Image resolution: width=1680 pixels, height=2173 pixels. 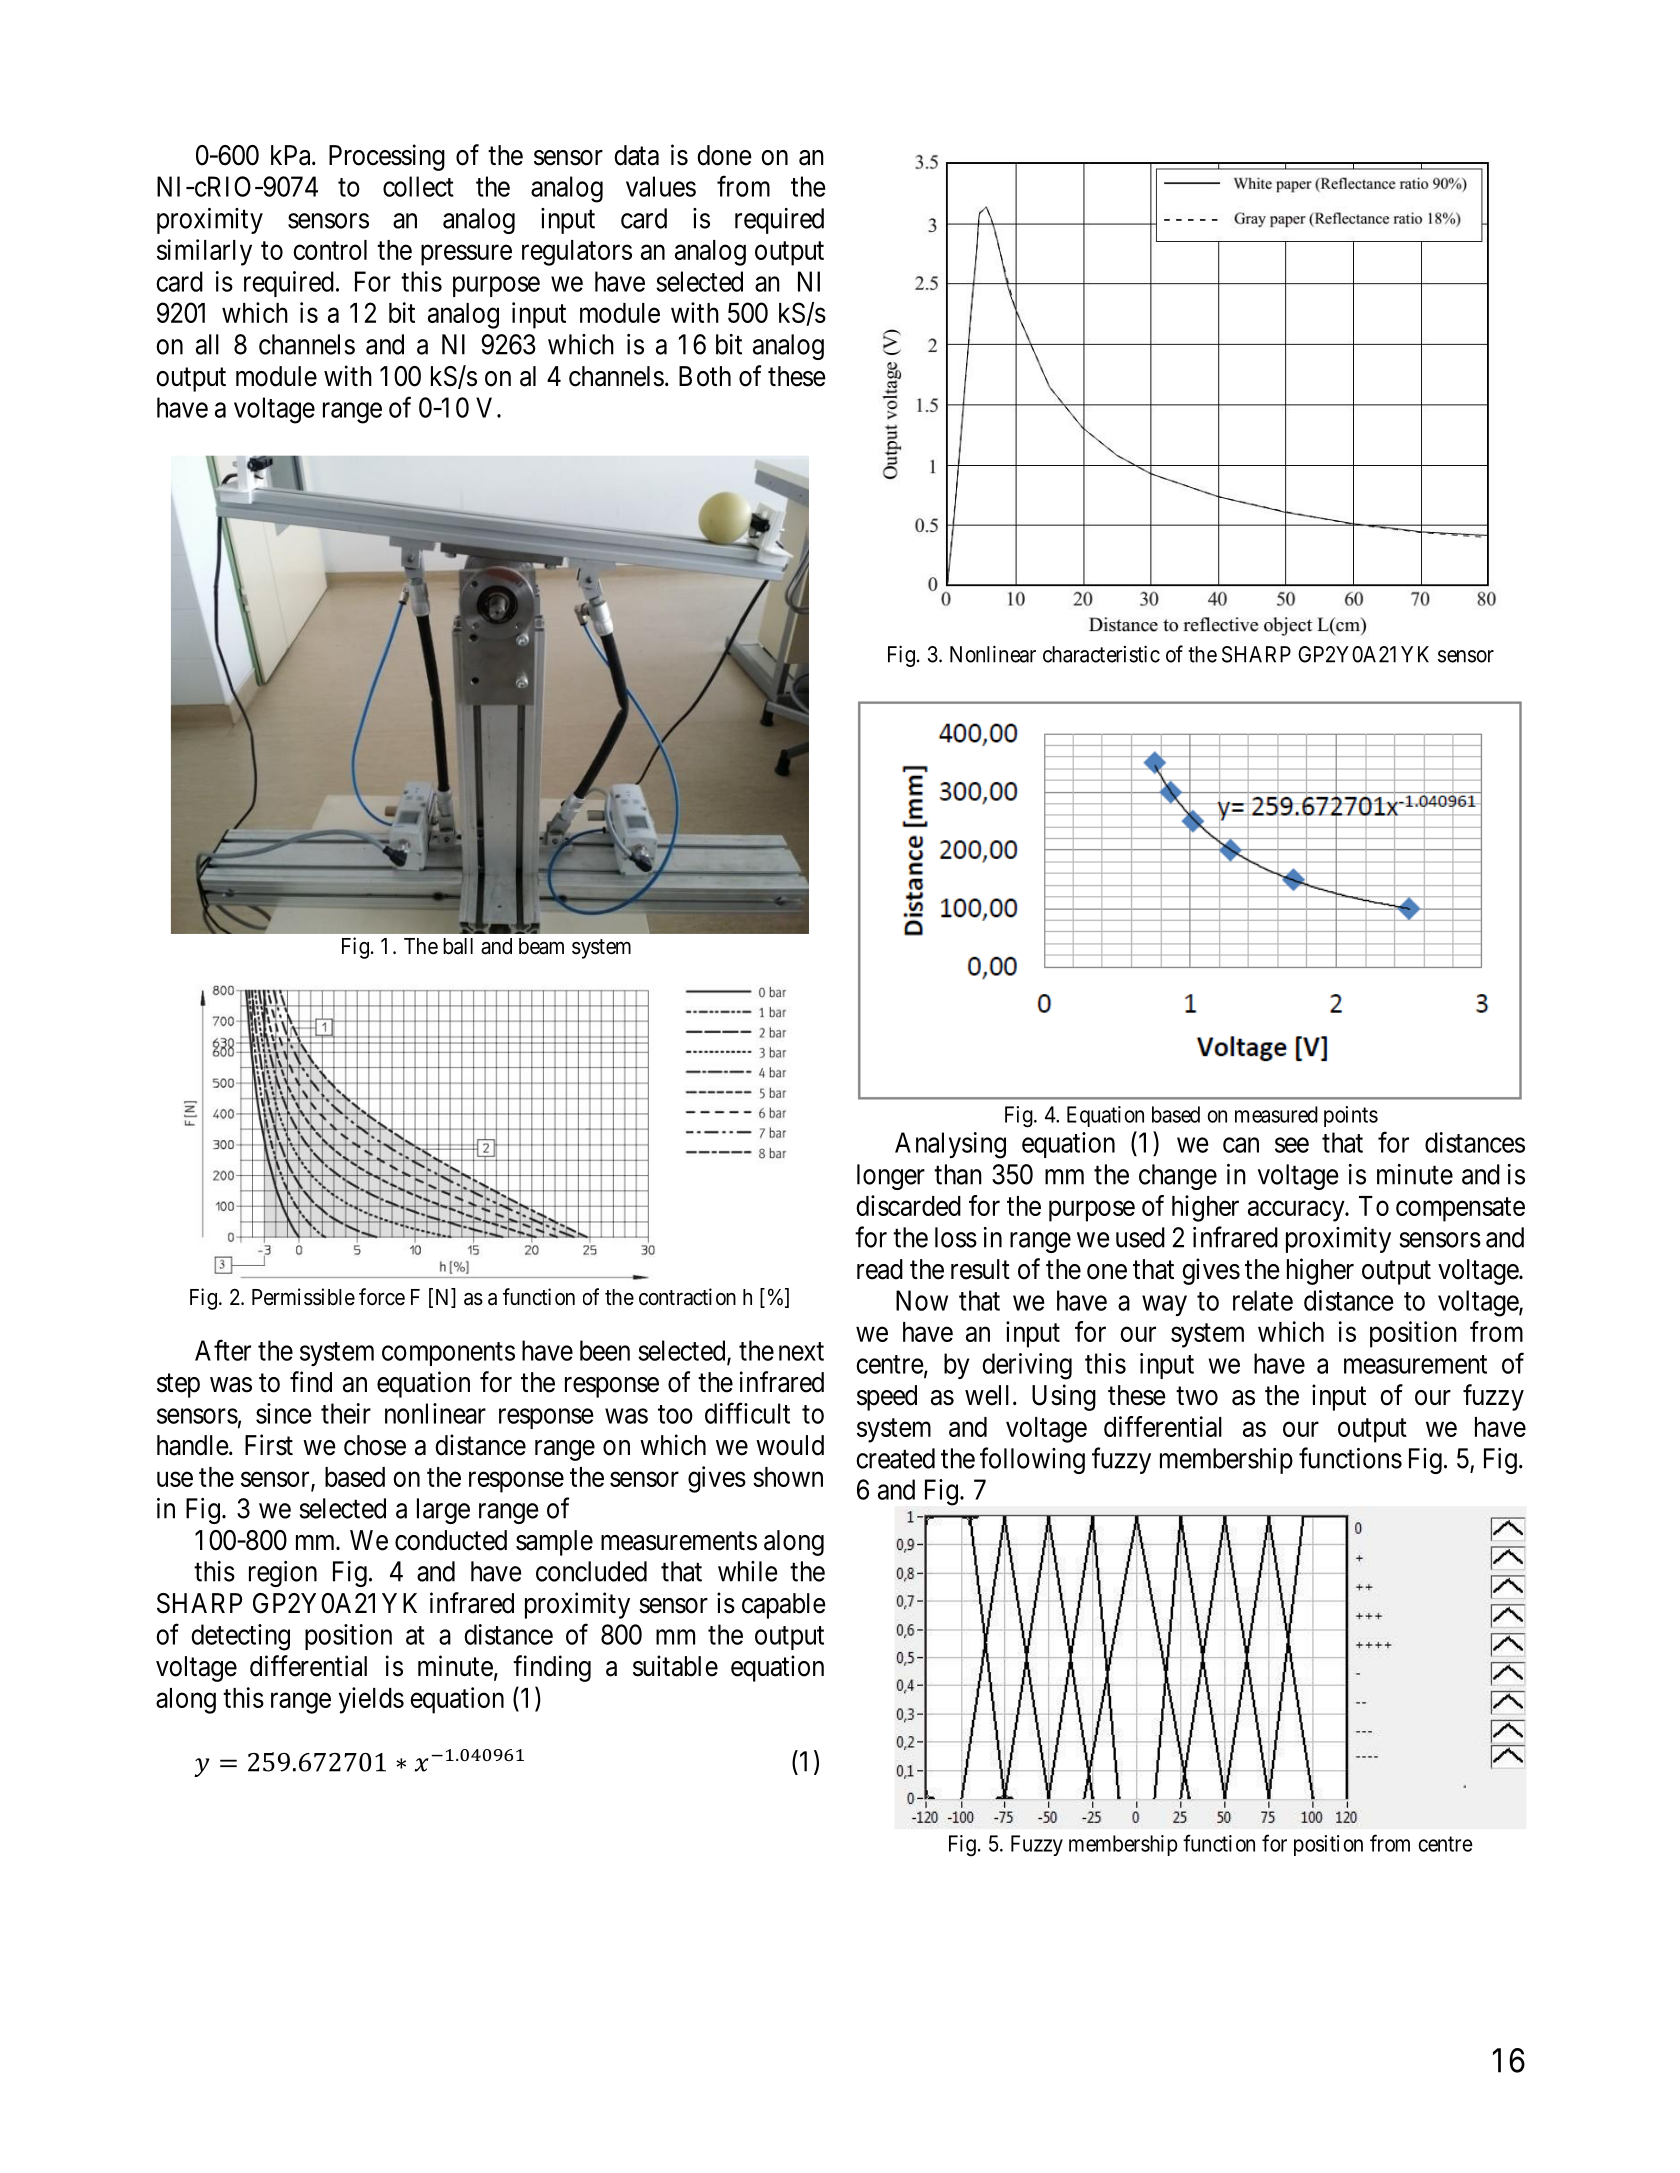 I want to click on capable, so click(x=784, y=1606).
